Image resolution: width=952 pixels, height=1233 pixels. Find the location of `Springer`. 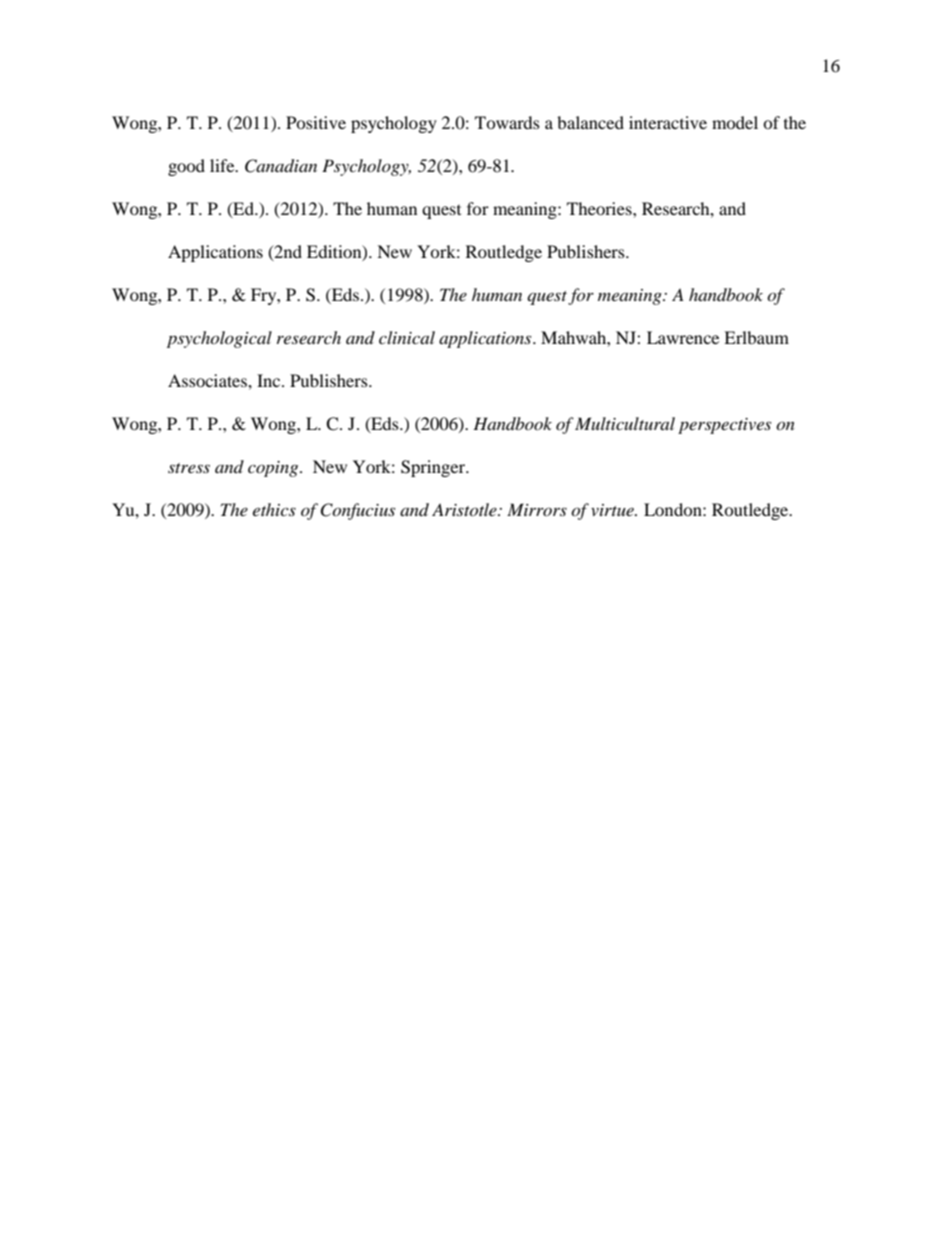

Springer is located at coordinates (434, 468).
